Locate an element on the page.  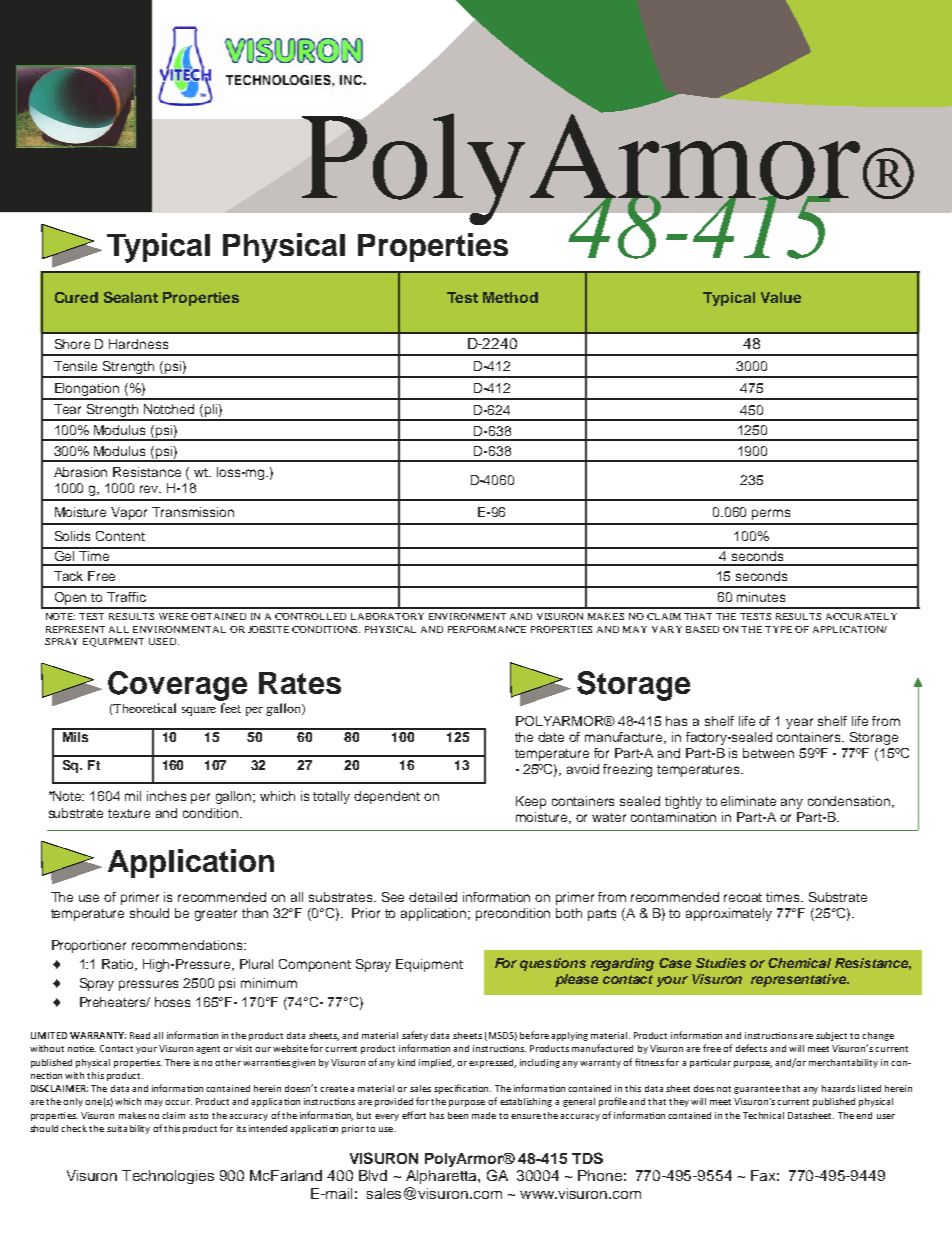
Hardness is located at coordinates (138, 344).
